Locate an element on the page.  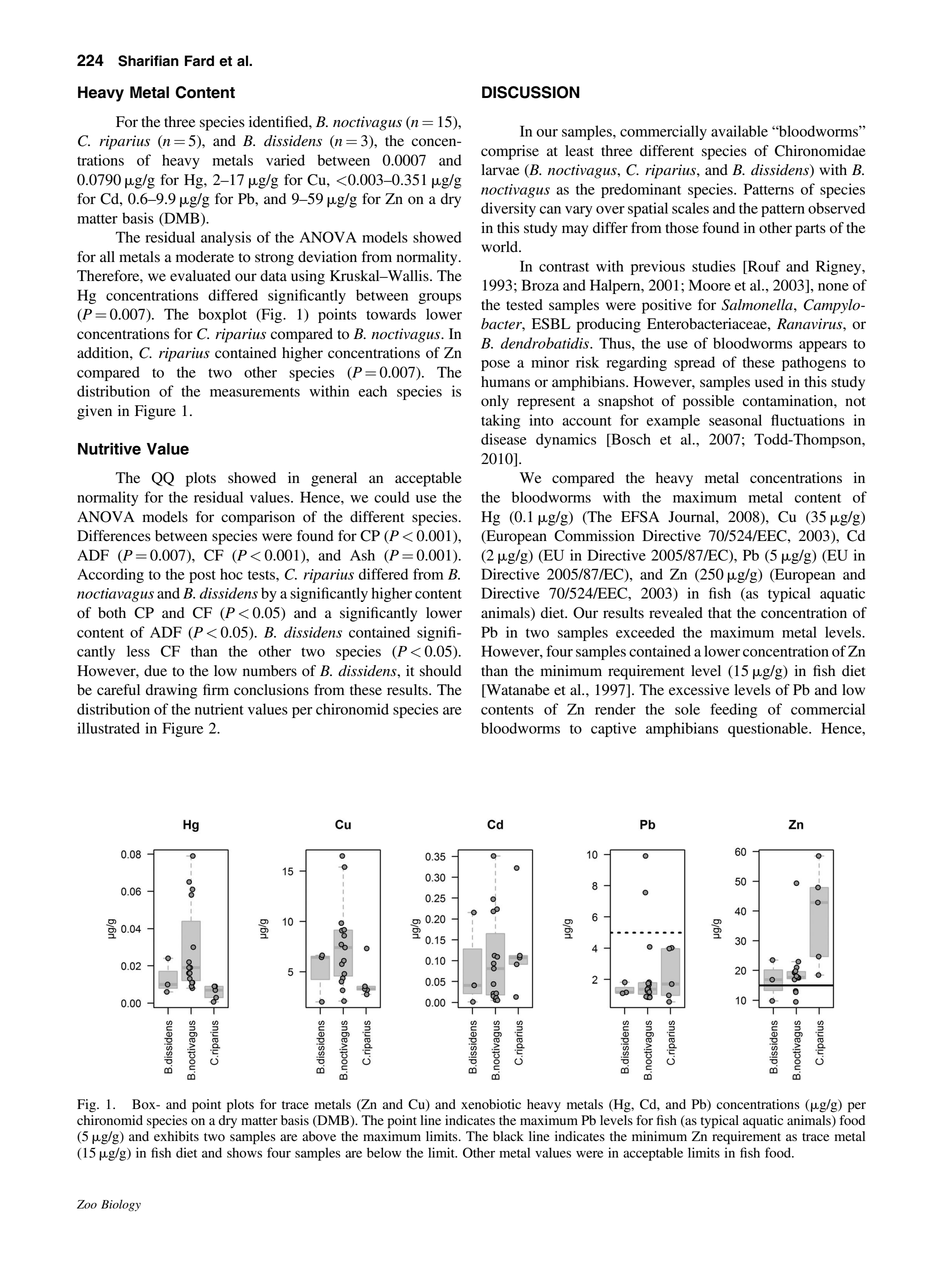
due is located at coordinates (155, 671).
